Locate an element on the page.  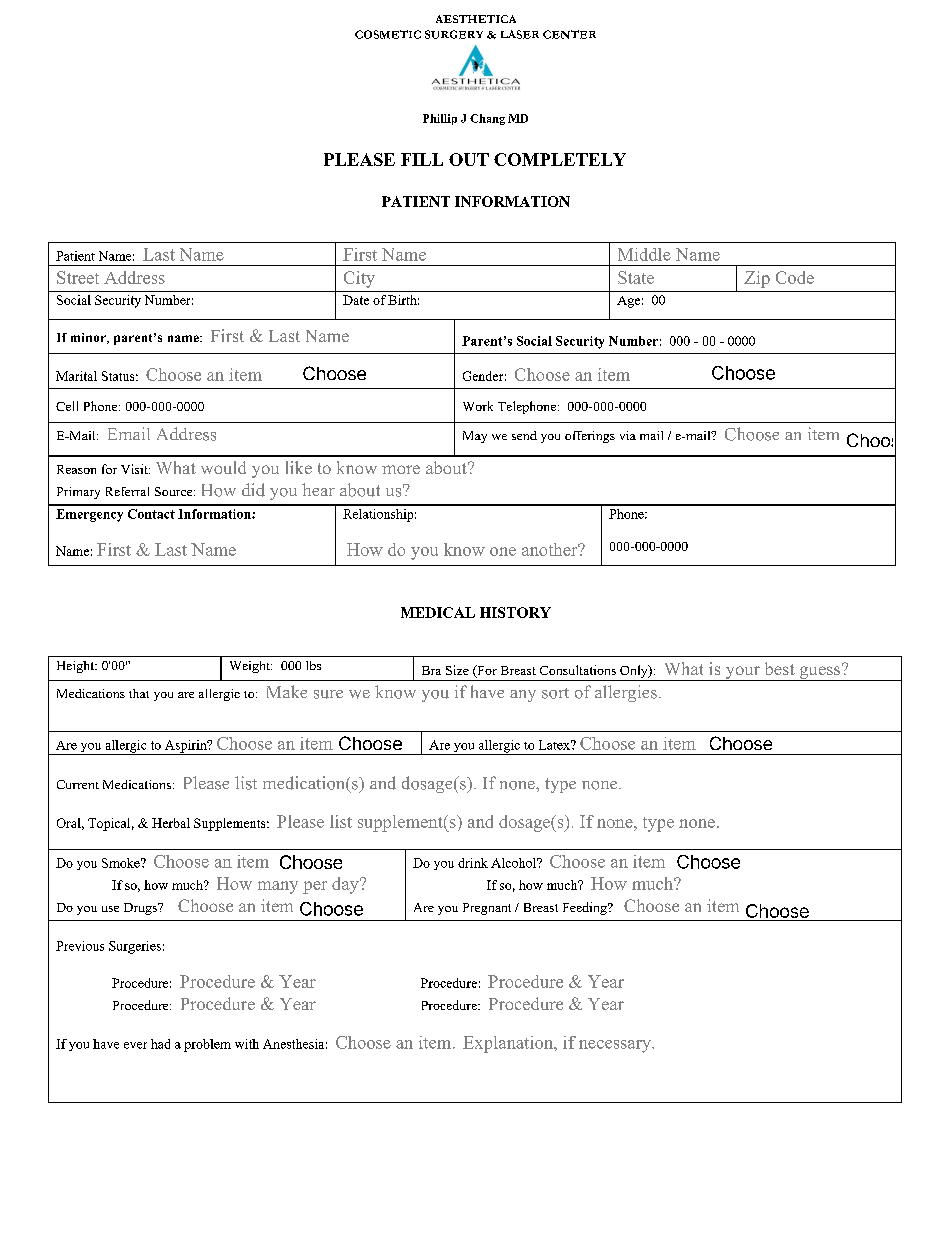
your is located at coordinates (742, 673).
